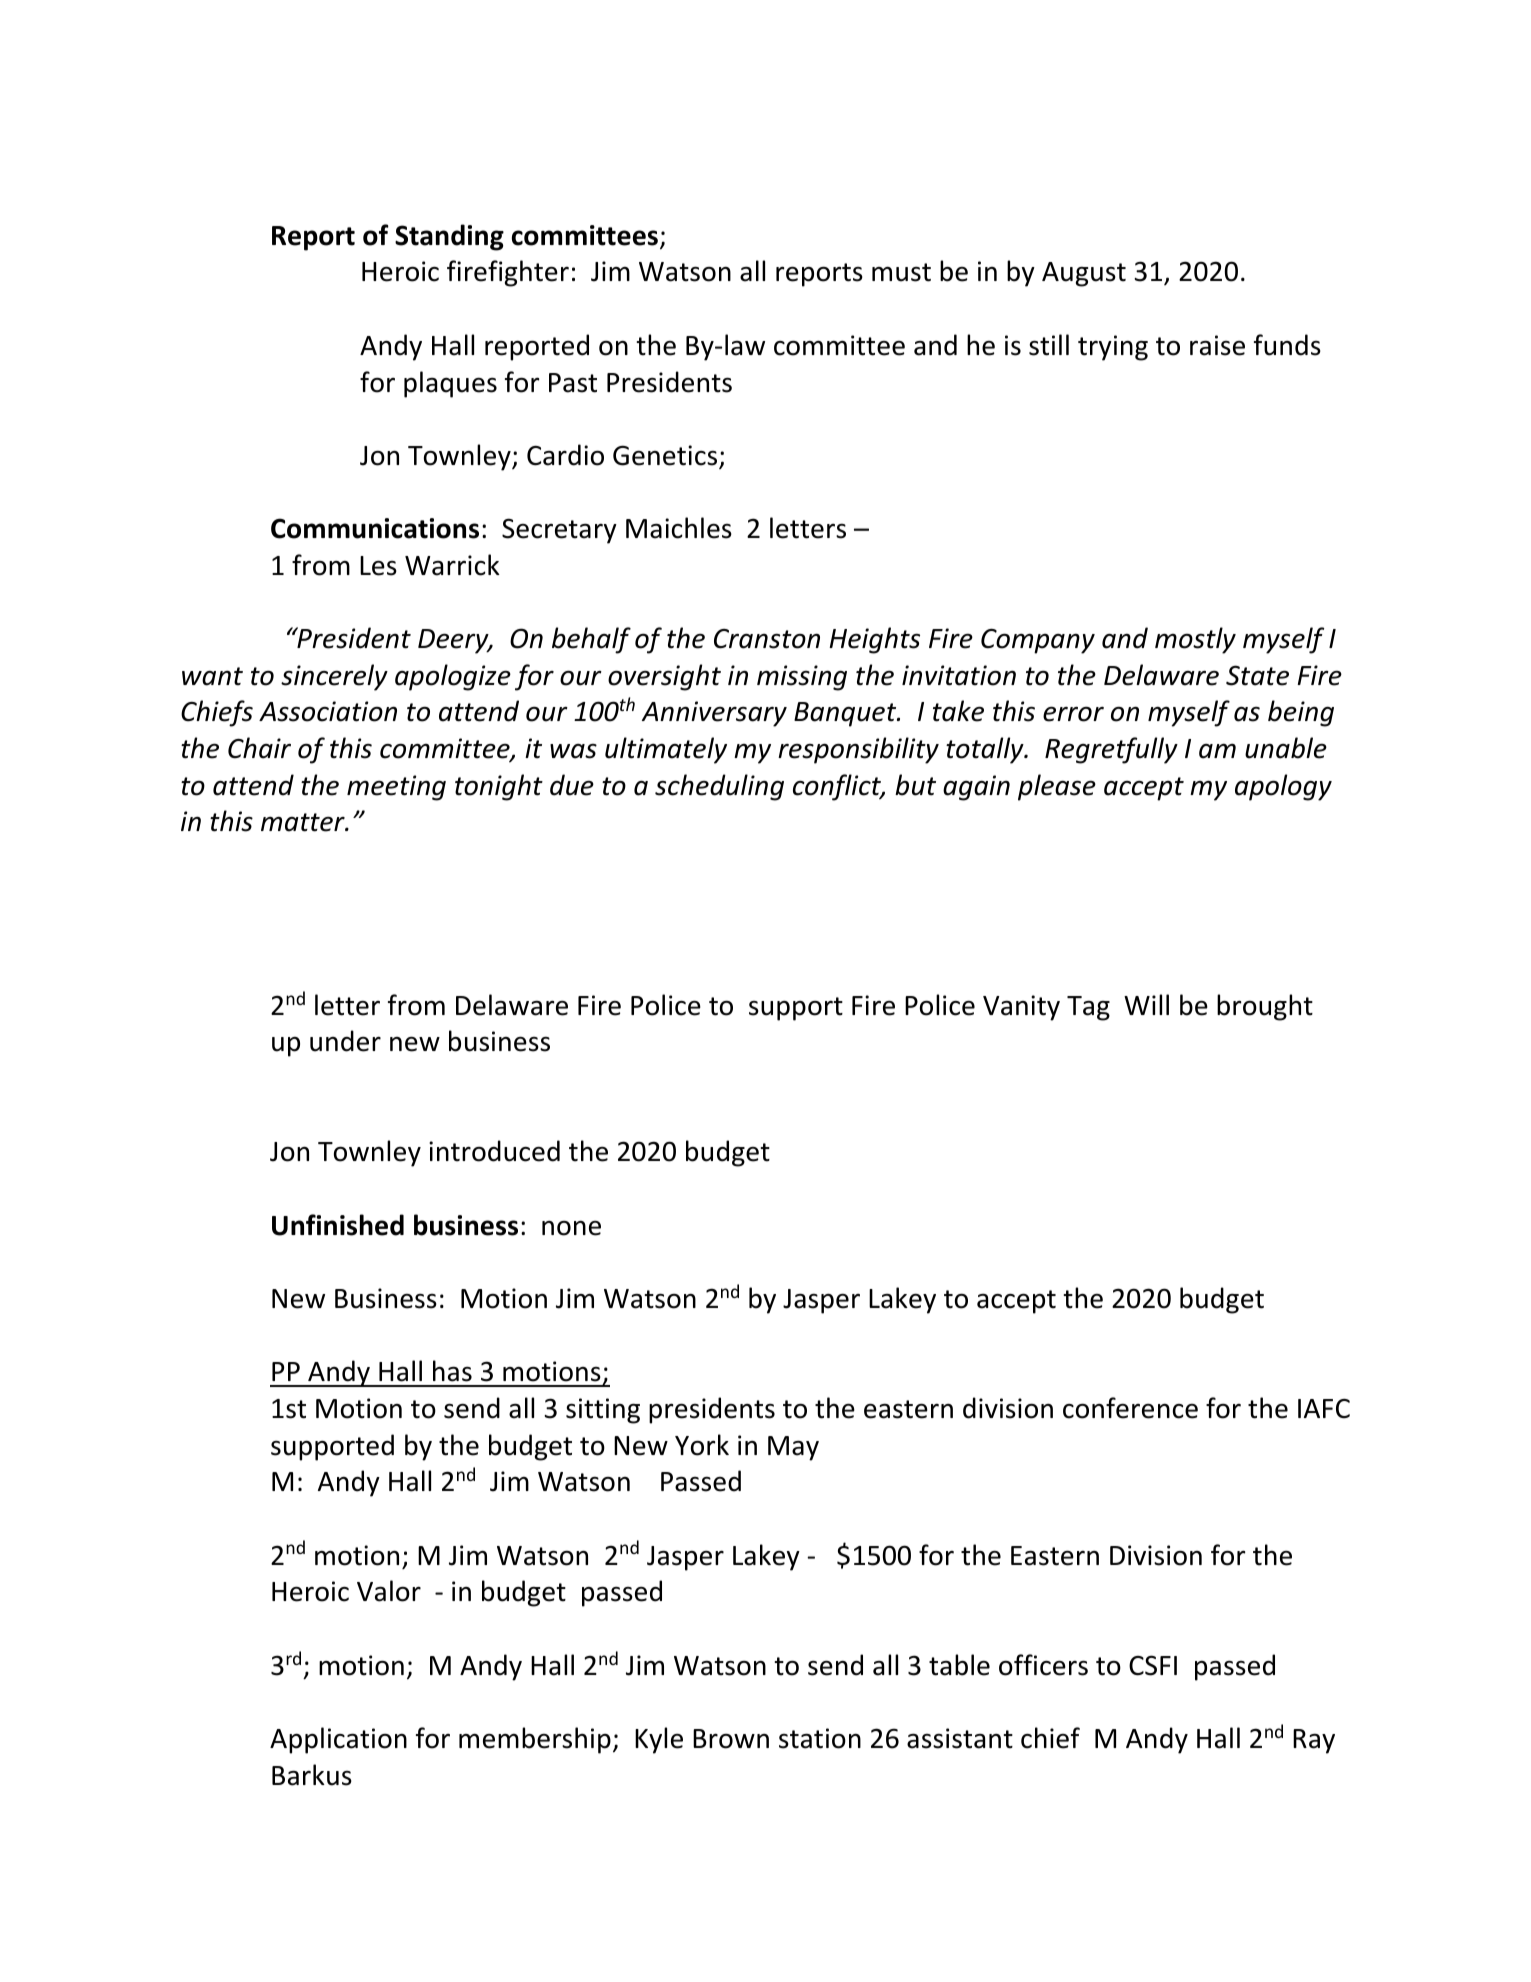 The width and height of the screenshot is (1531, 1982). Describe the element at coordinates (1111, 750) in the screenshot. I see `Regretfully` at that location.
